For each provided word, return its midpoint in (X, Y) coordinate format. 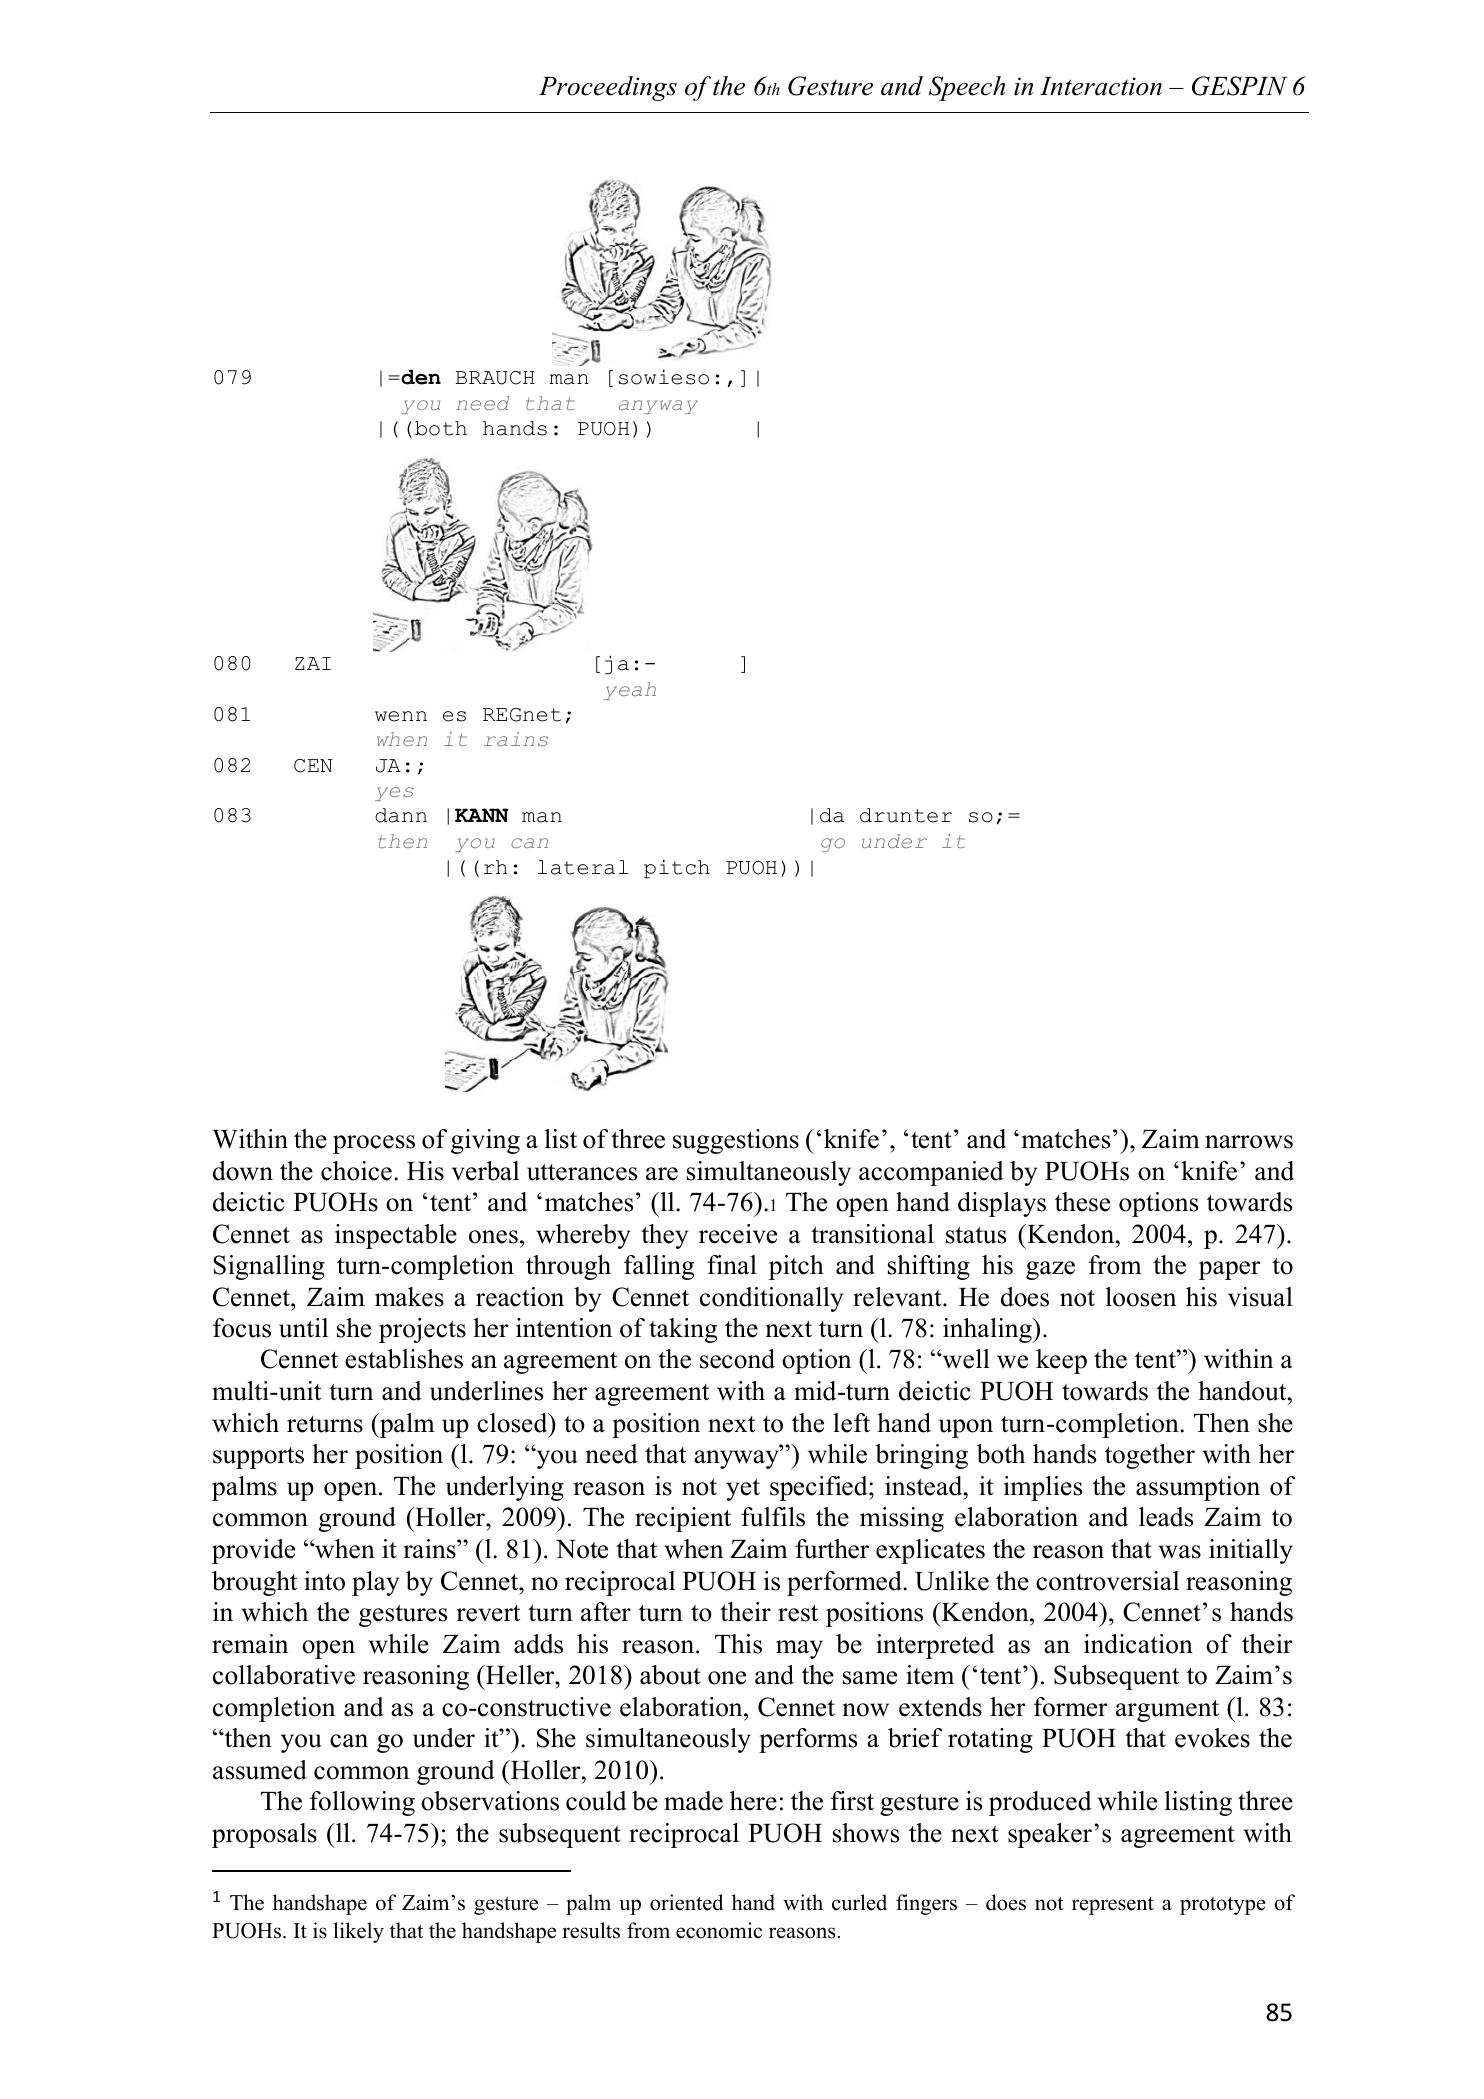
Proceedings (608, 88)
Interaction (1101, 86)
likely (358, 1932)
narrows (1249, 1142)
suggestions (736, 1141)
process (374, 1144)
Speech (967, 88)
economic (719, 1930)
